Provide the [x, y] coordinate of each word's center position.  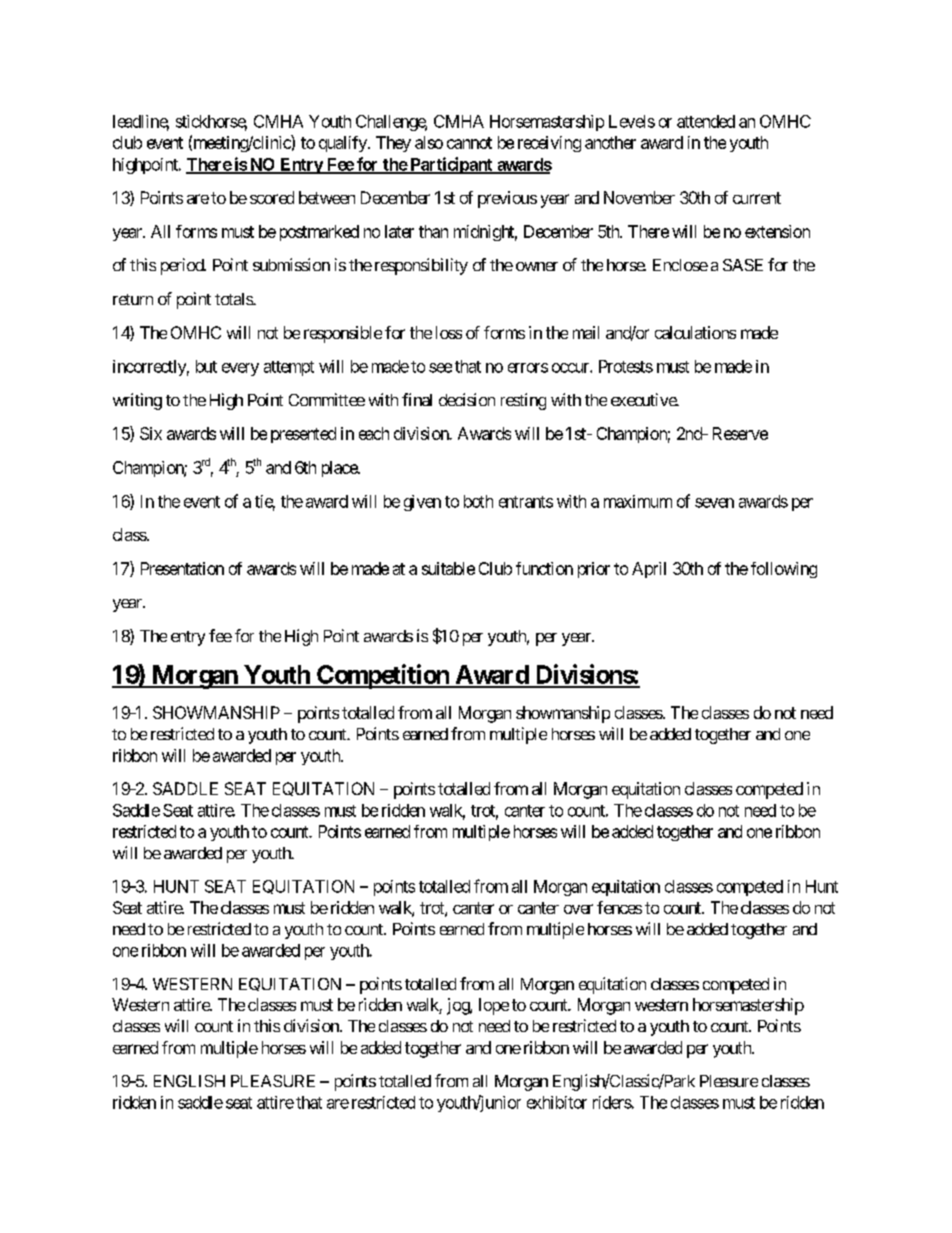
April [649, 570]
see [440, 368]
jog [459, 1006]
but [206, 366]
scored [272, 197]
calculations [695, 332]
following [784, 570]
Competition [383, 676]
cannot [469, 143]
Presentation [182, 568]
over [578, 909]
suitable [448, 568]
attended [706, 121]
